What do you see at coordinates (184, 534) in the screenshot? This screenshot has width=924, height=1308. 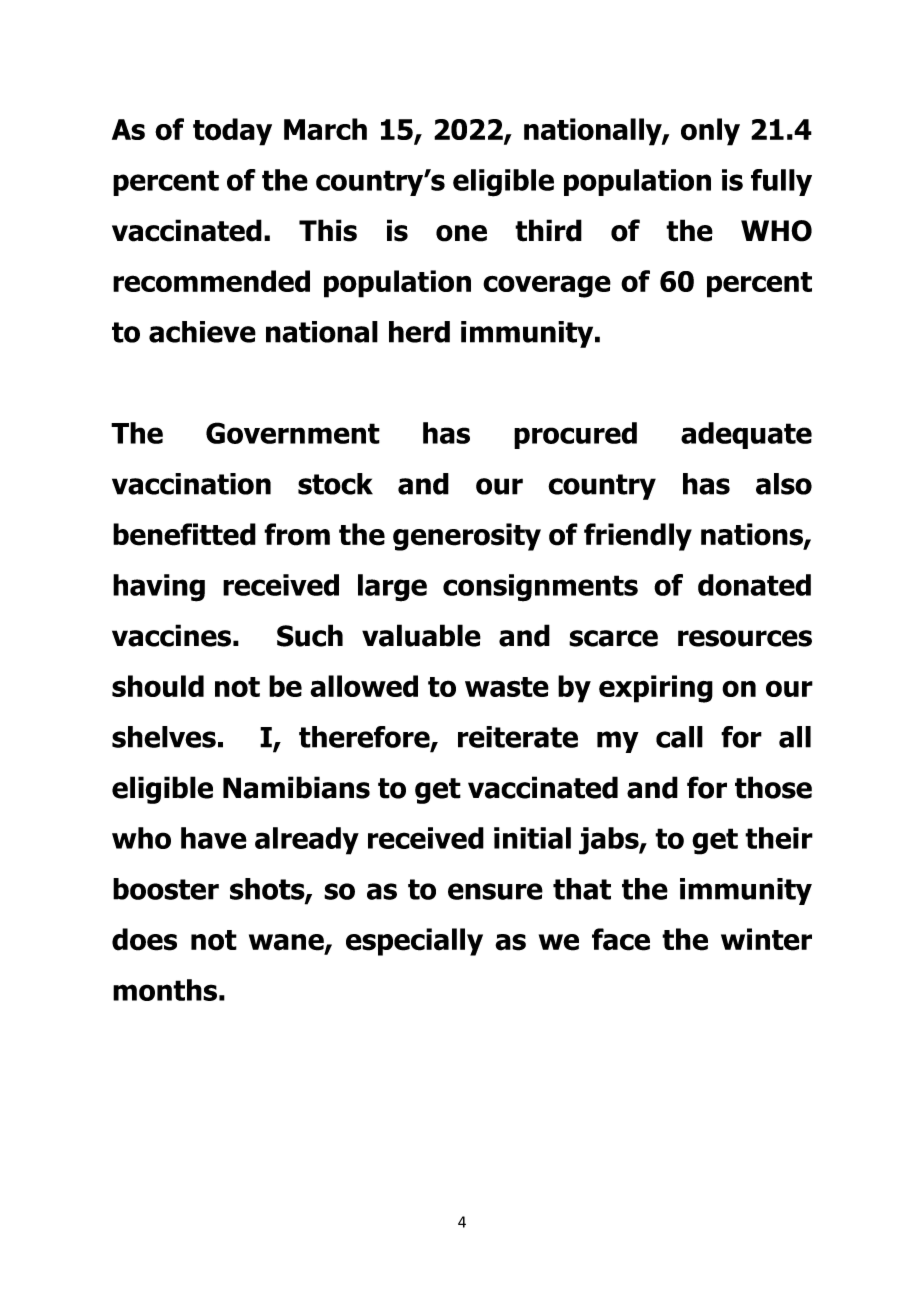 I see `benefitted` at bounding box center [184, 534].
